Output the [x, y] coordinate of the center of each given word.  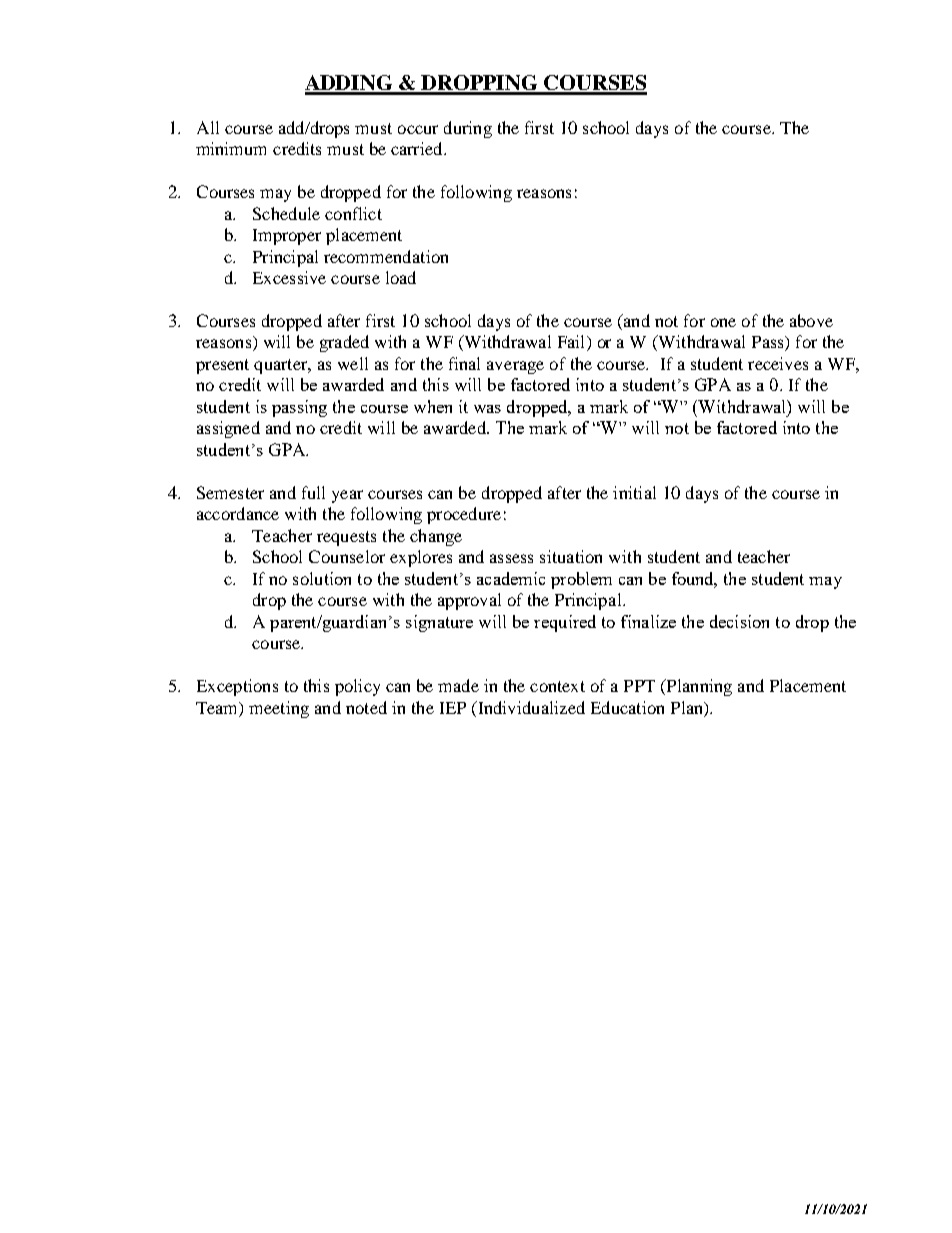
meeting [279, 709]
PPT [639, 686]
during [468, 129]
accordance [238, 513]
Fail [573, 343]
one [723, 322]
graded [344, 343]
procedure [464, 515]
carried [418, 148]
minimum [231, 148]
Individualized [530, 707]
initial [634, 492]
